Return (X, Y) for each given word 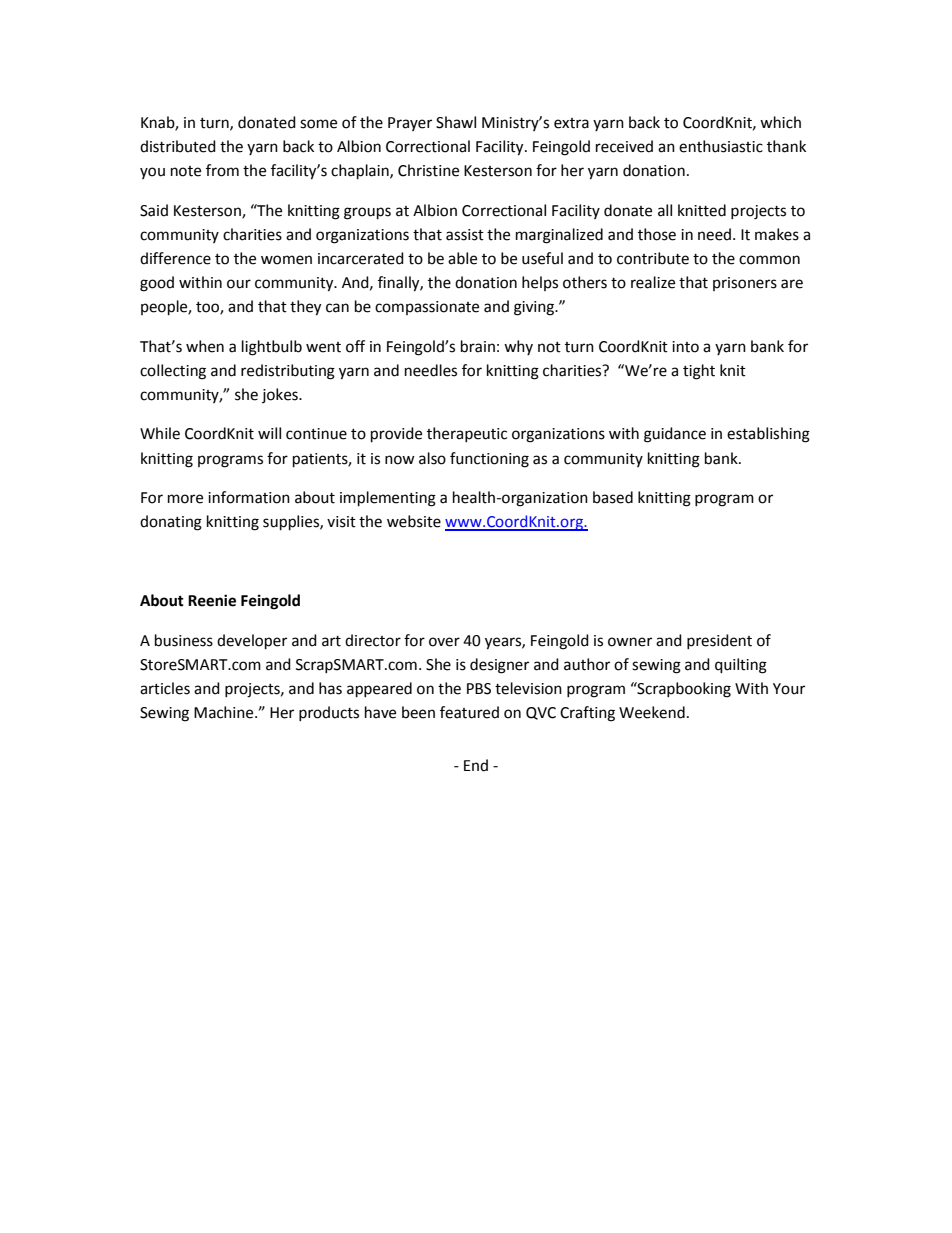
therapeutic (467, 434)
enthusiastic (721, 146)
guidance (675, 435)
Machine (225, 712)
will (269, 433)
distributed (178, 146)
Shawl (456, 122)
